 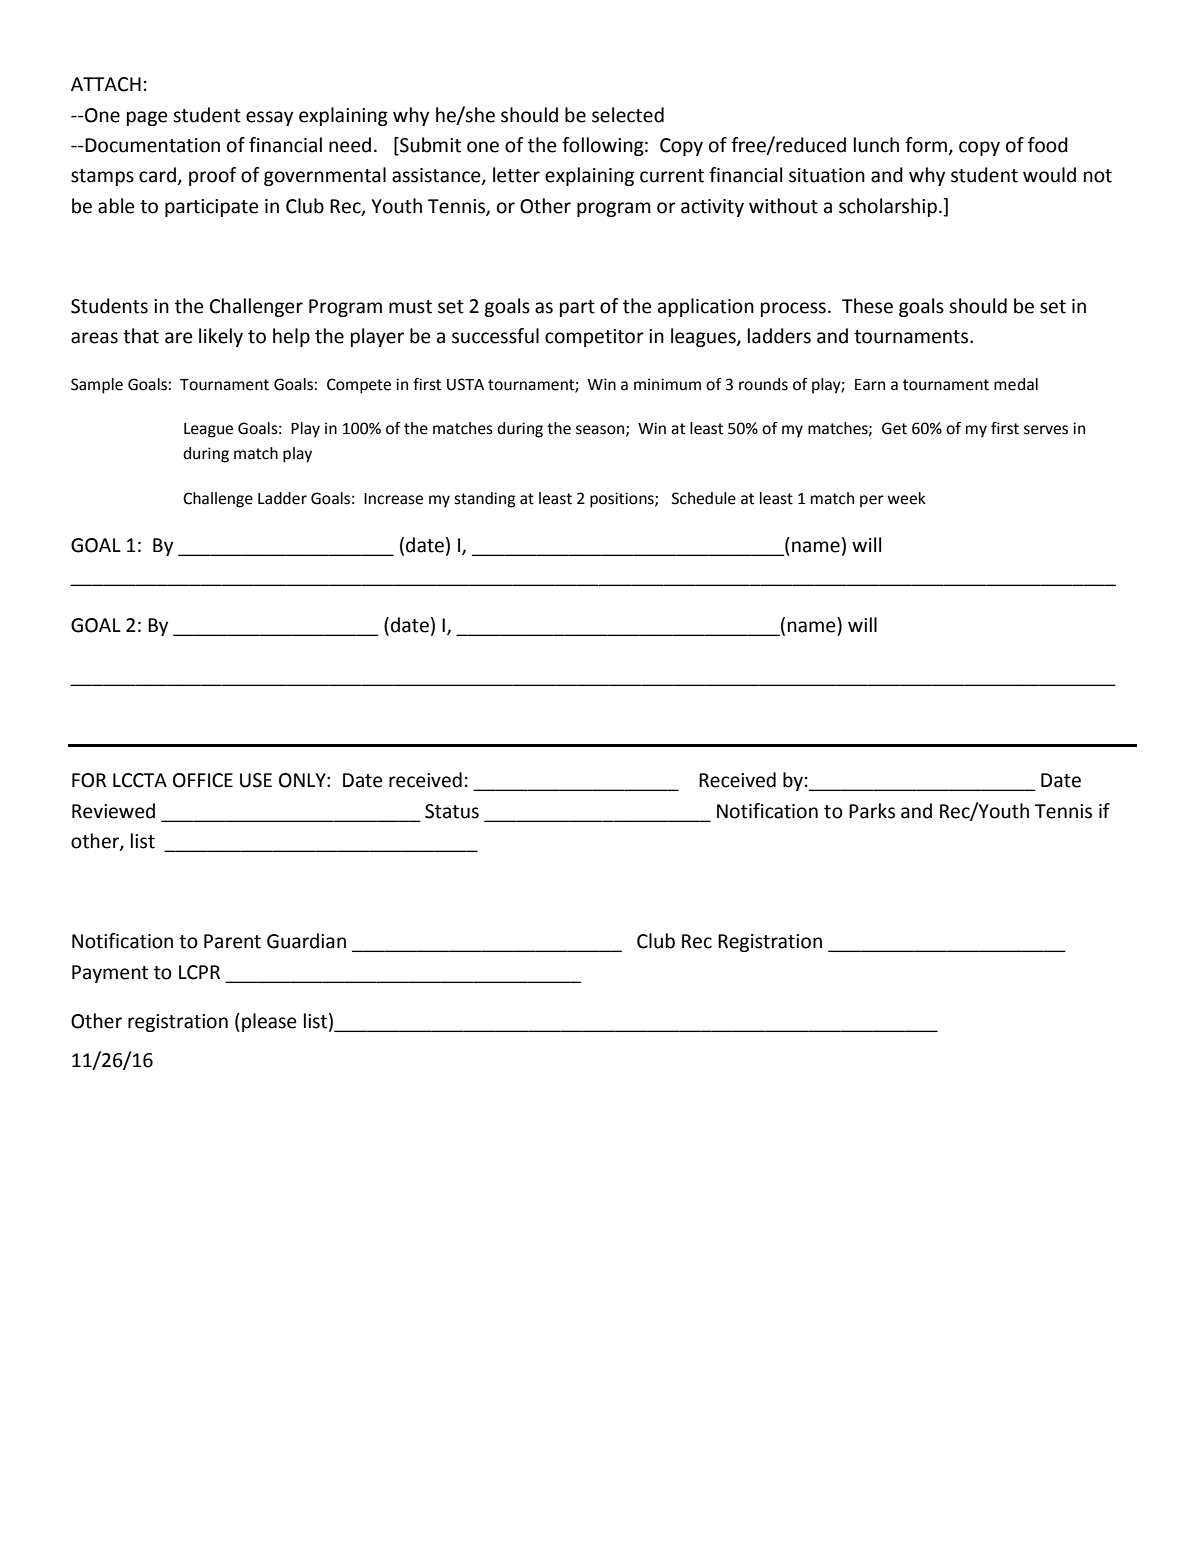 I want to click on form, so click(x=926, y=145).
